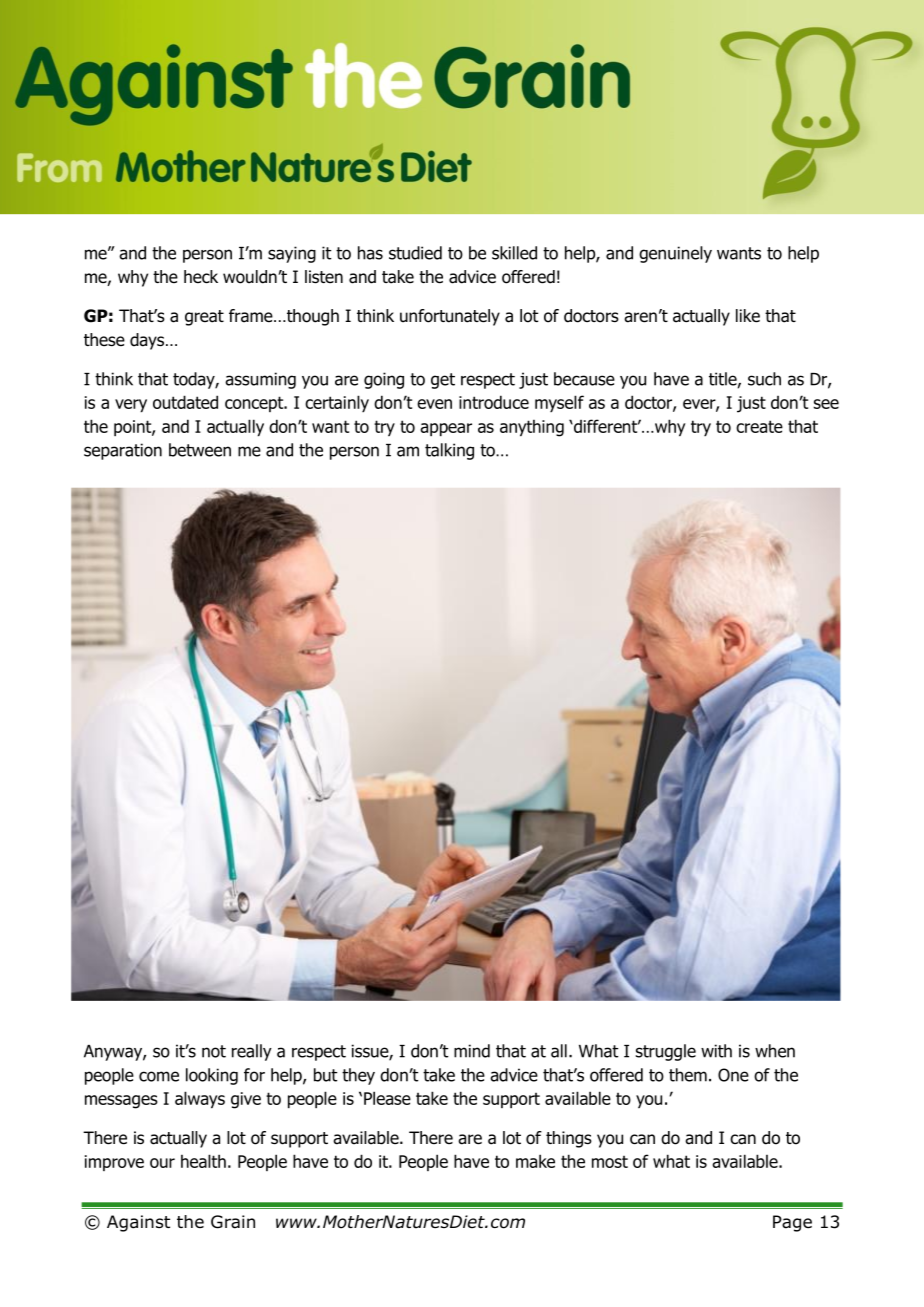  Describe the element at coordinates (792, 1223) in the document. I see `Page` at that location.
